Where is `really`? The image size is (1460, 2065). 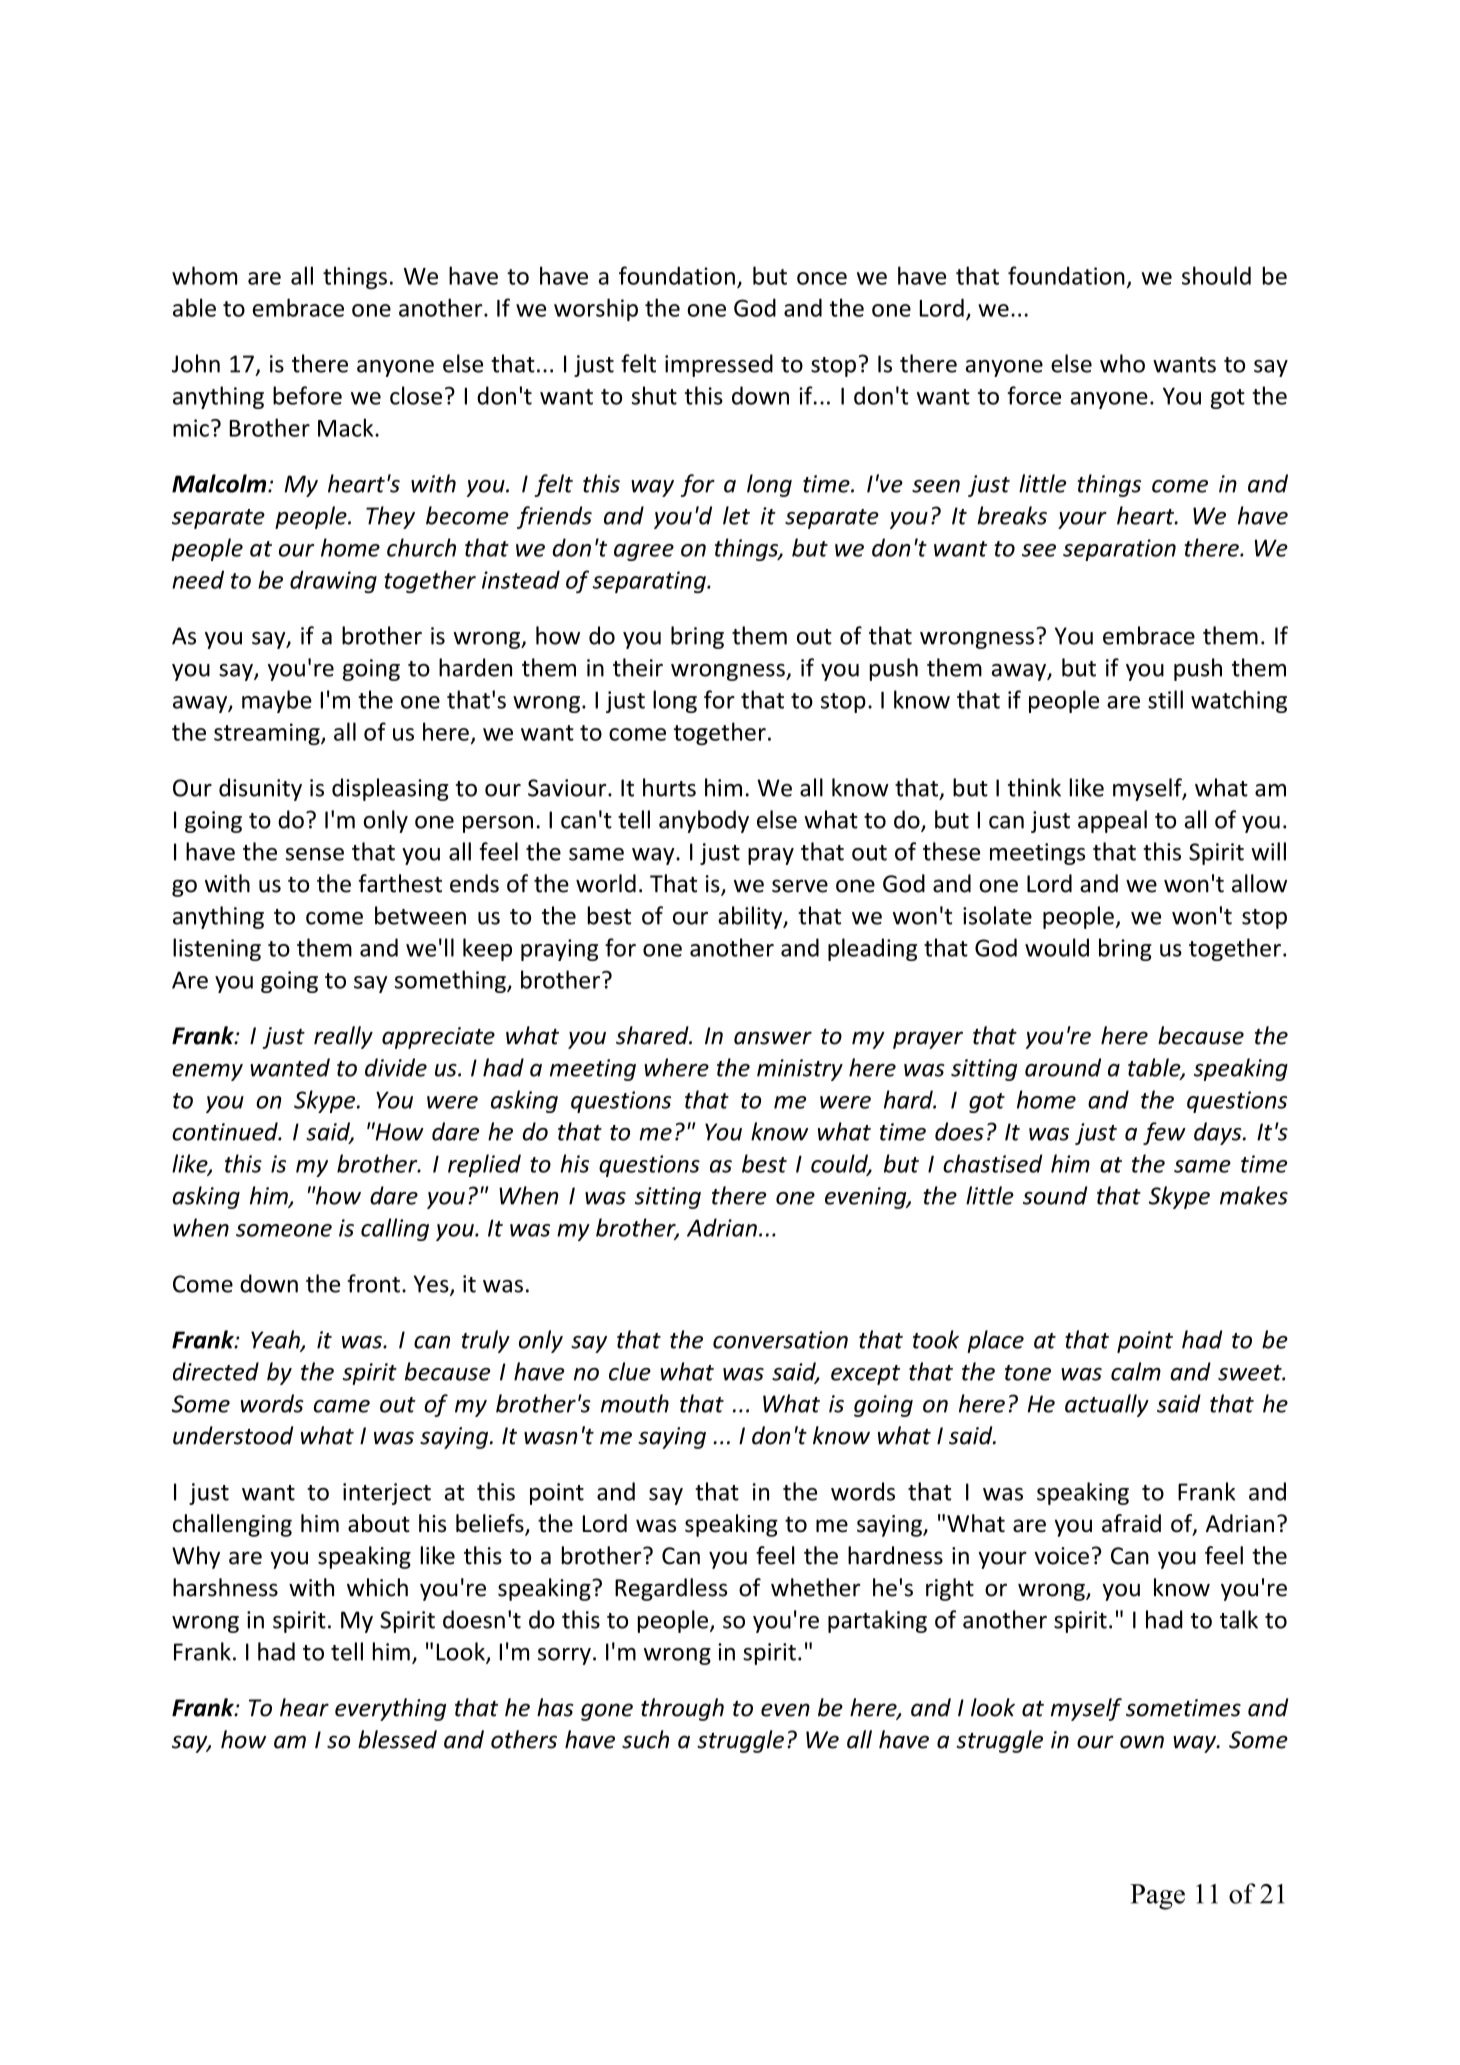
really is located at coordinates (343, 1037).
